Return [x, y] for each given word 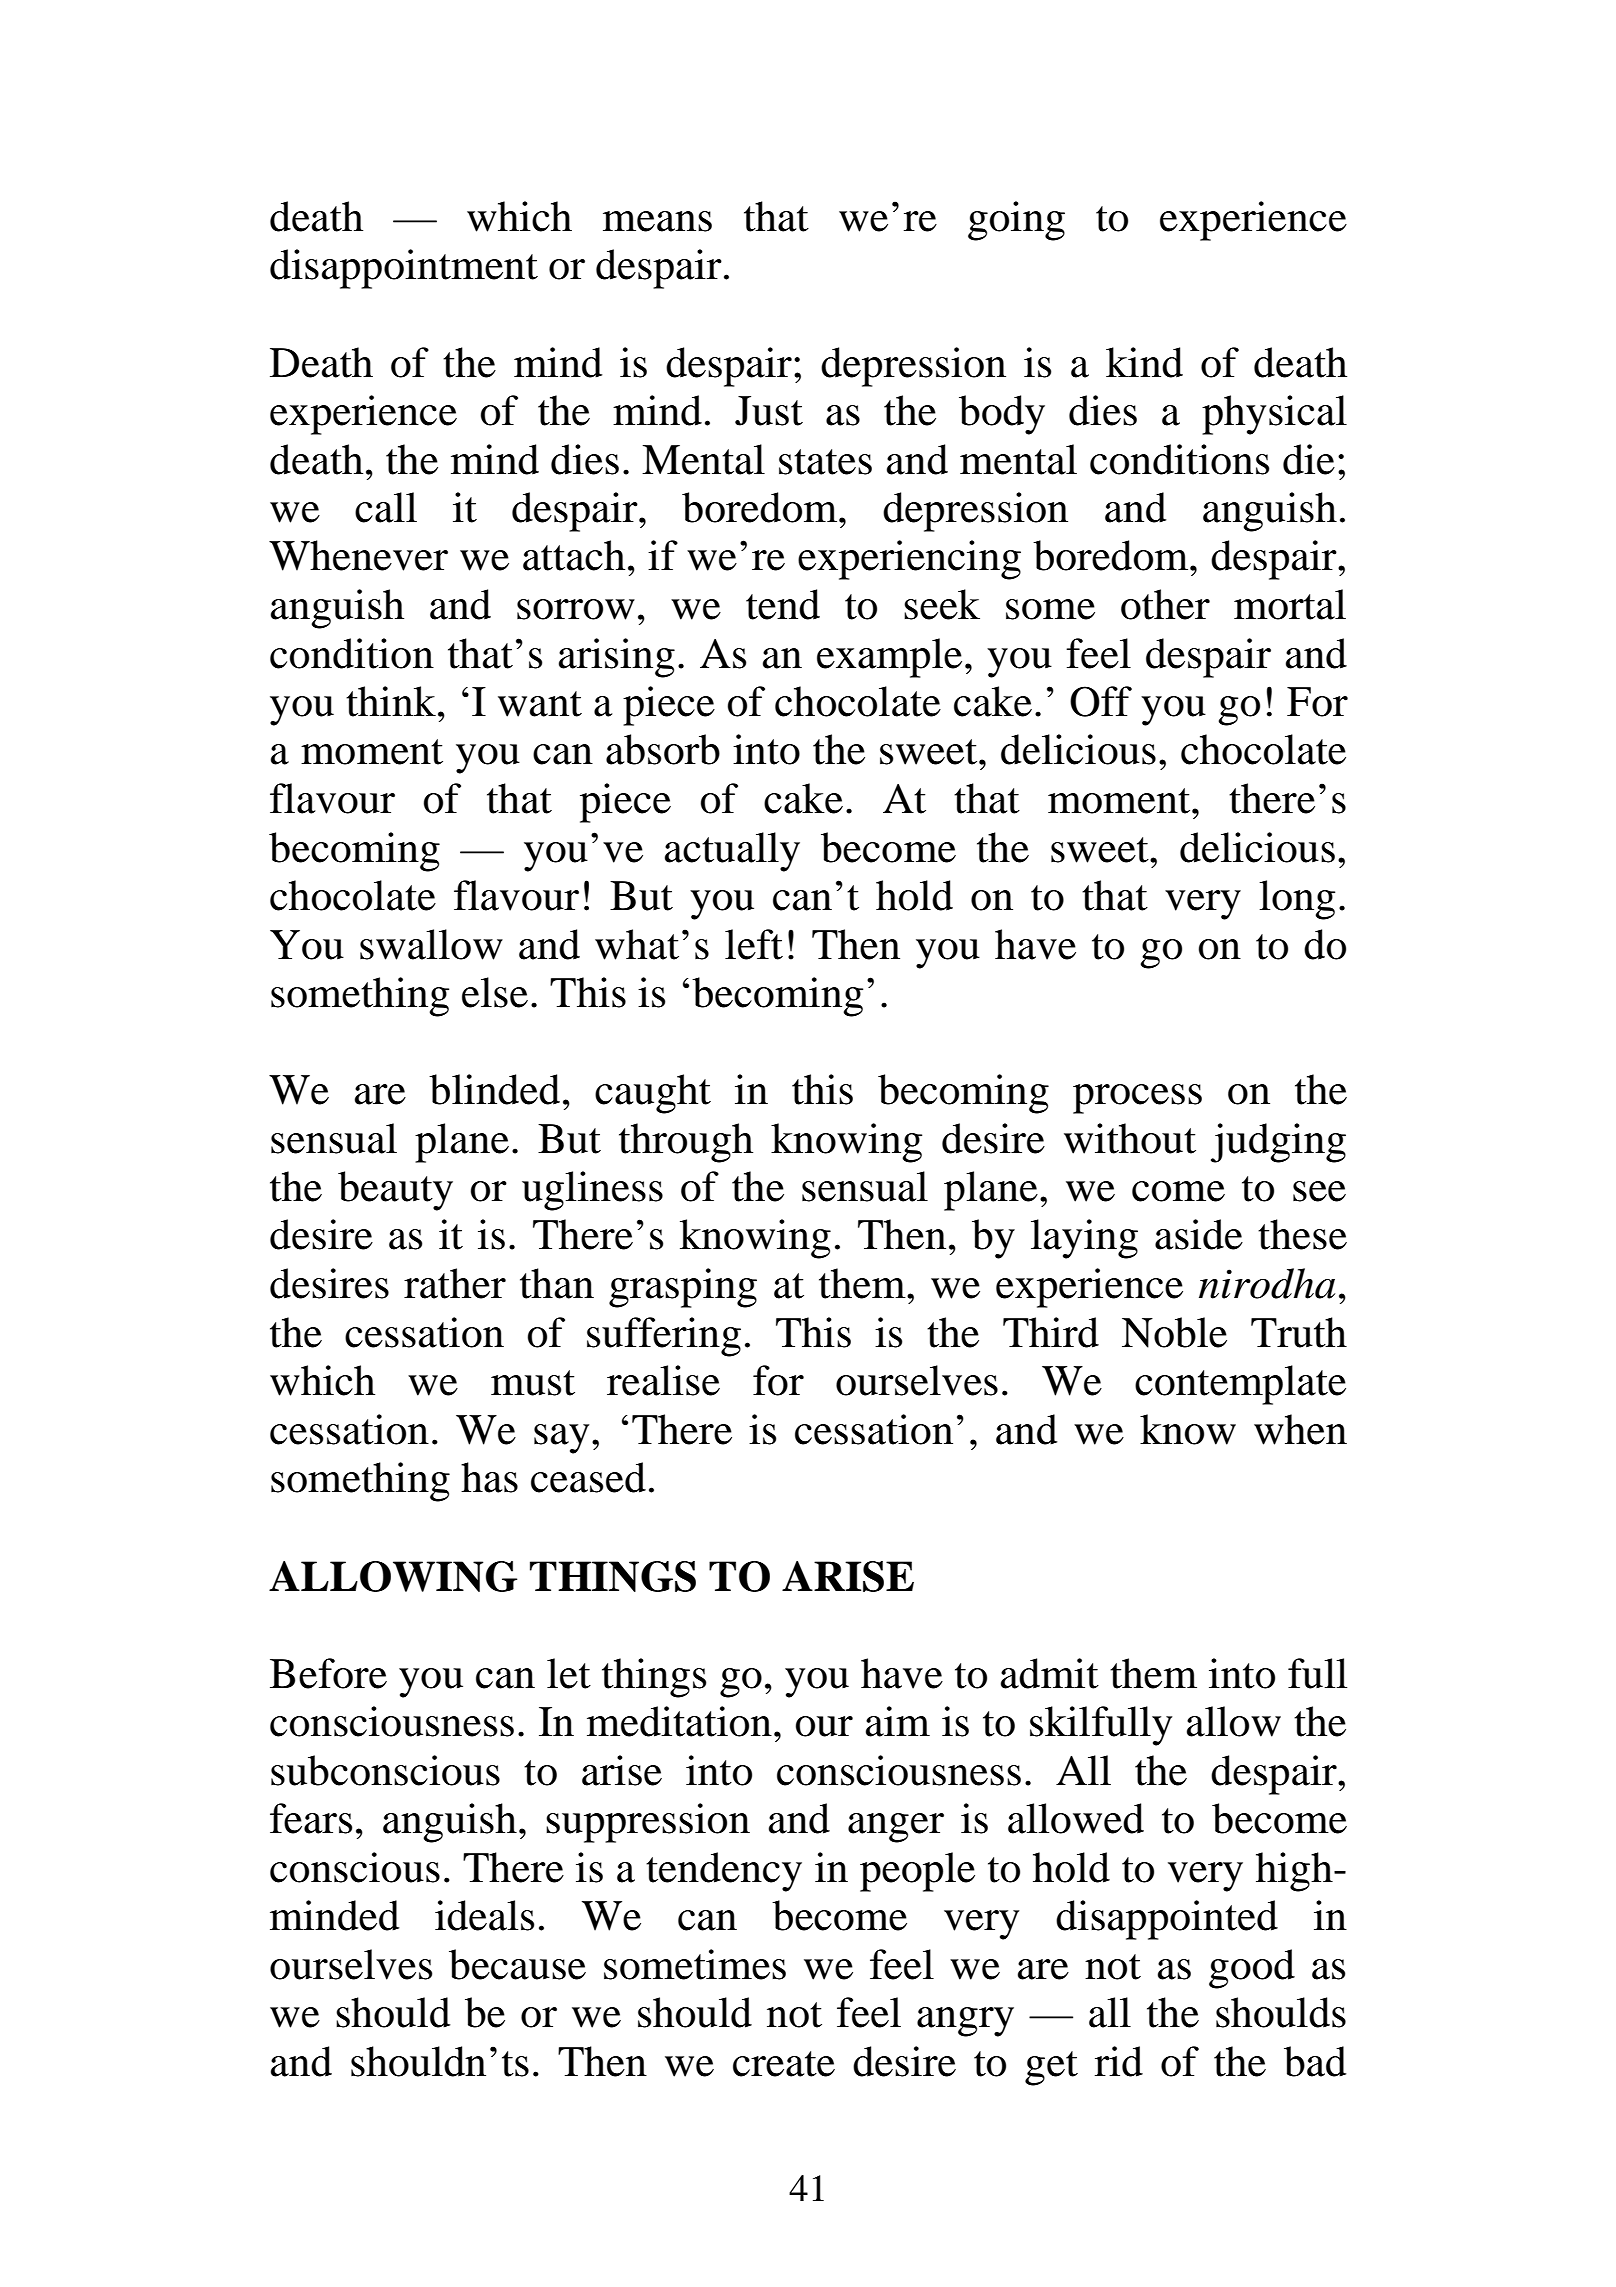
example [889, 658]
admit [1050, 1673]
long [1297, 900]
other [1165, 604]
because [517, 1964]
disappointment [404, 269]
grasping [683, 1288]
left [754, 944]
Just [769, 411]
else [495, 992]
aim [898, 1721]
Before [328, 1673]
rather [455, 1283]
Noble [1174, 1332]
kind [1144, 362]
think [391, 701]
